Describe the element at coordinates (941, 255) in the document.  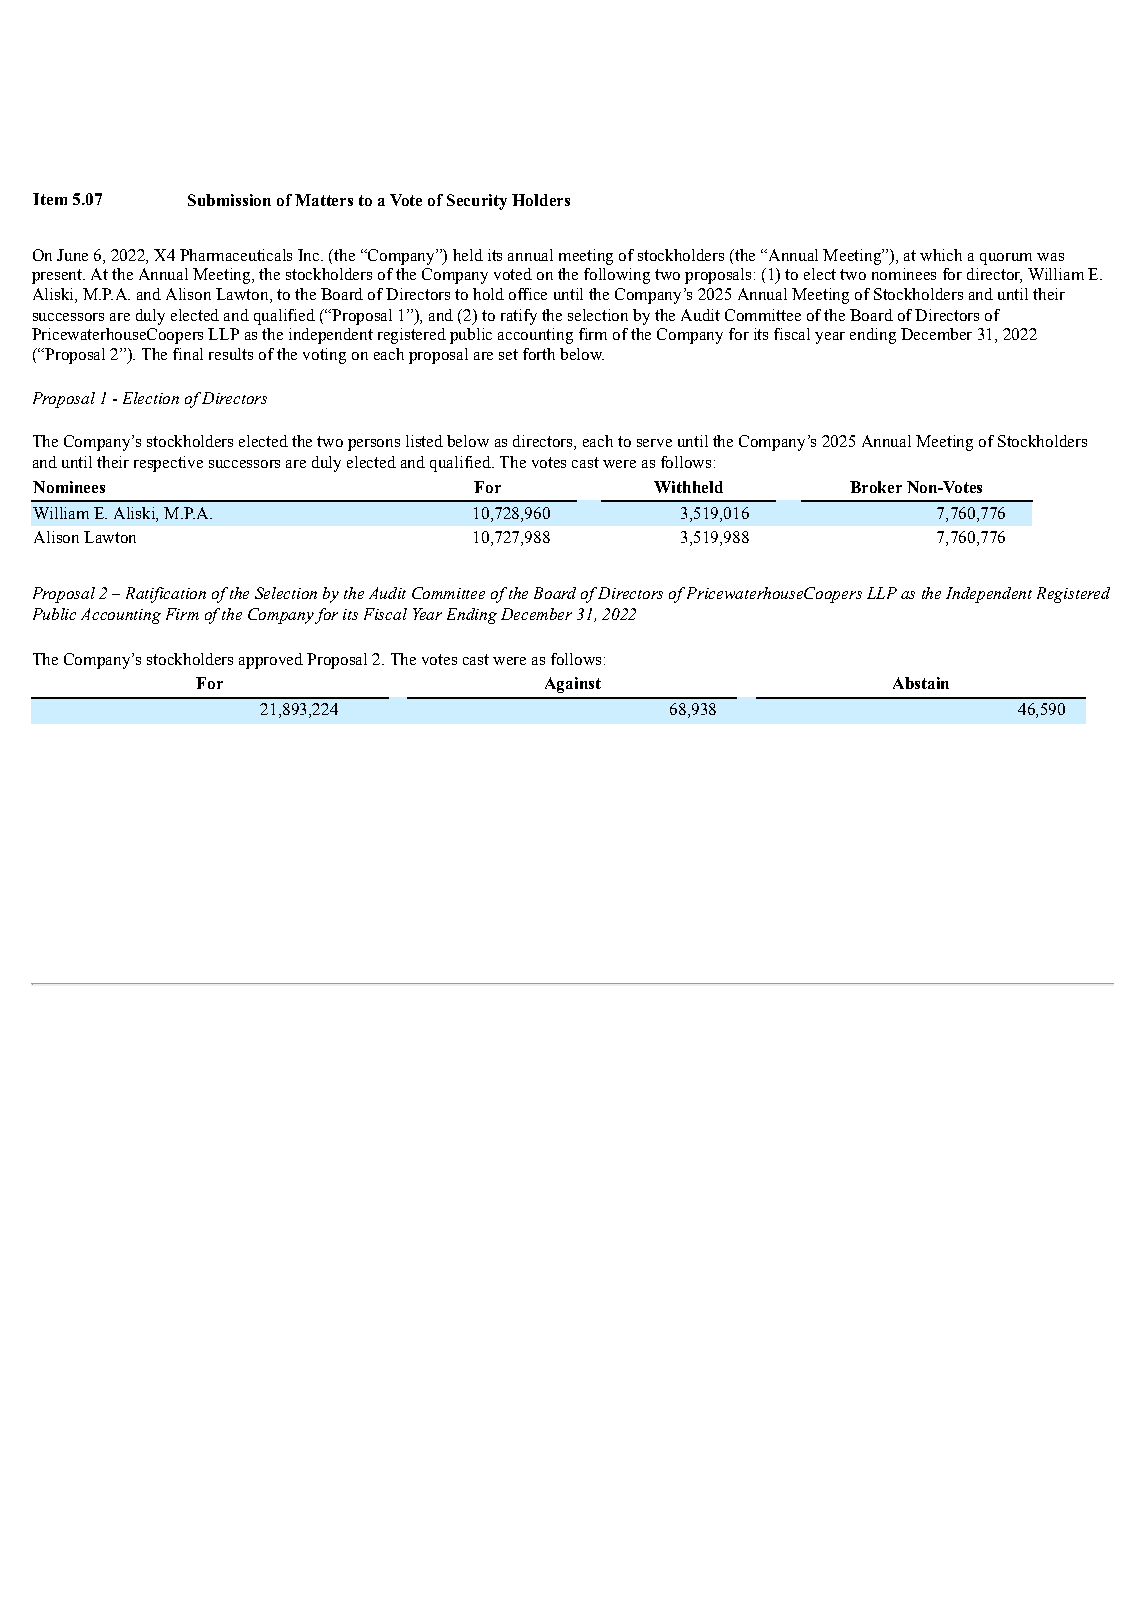
I see `which` at that location.
